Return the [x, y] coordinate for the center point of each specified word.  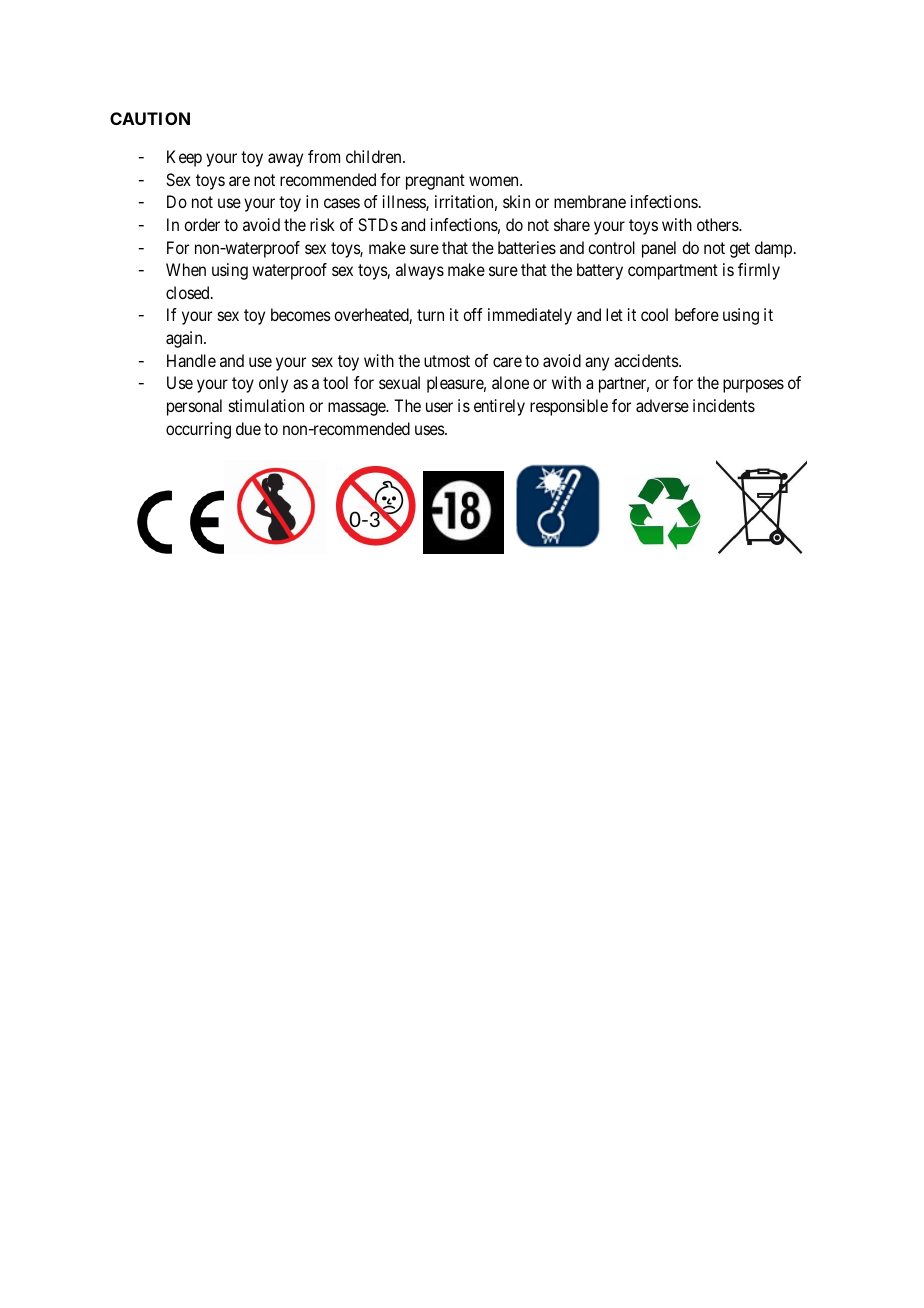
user [439, 407]
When [186, 269]
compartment [673, 272]
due [248, 428]
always [420, 271]
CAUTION [150, 118]
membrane [590, 201]
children [375, 156]
